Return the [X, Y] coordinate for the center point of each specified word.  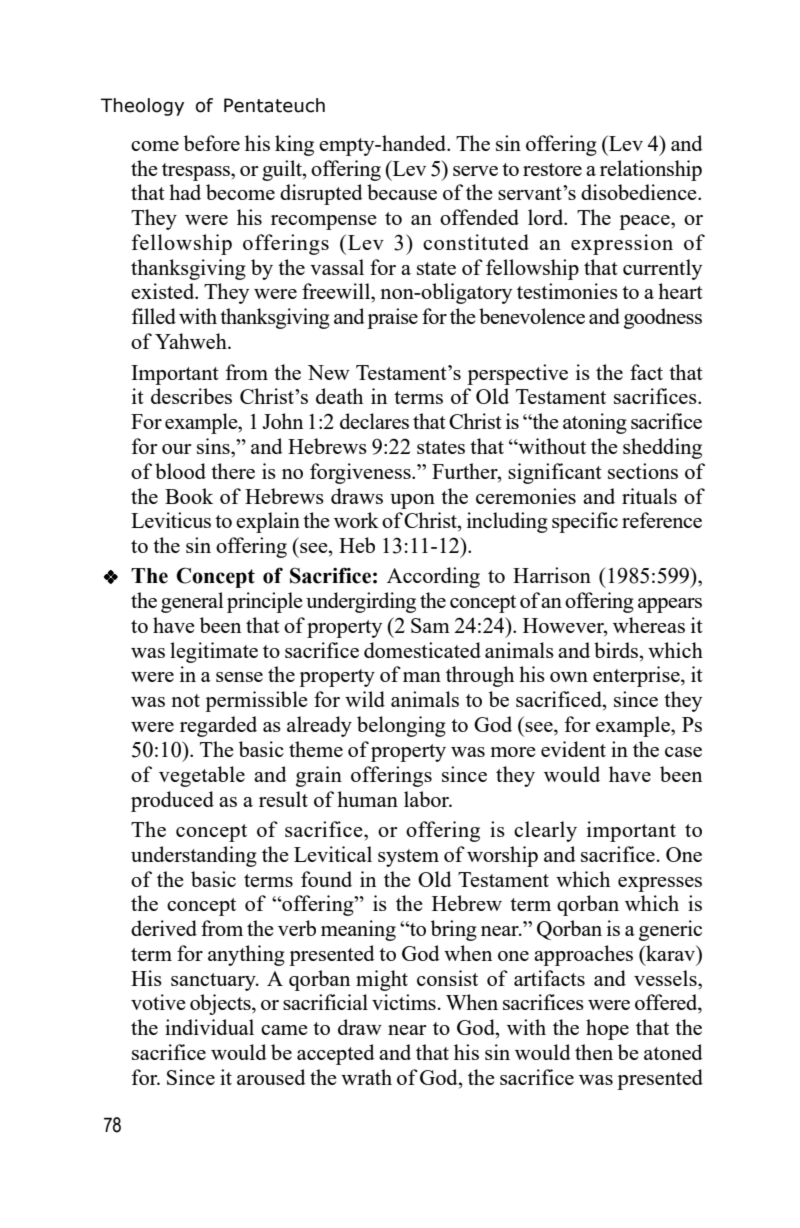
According [433, 577]
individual [209, 1027]
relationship [651, 170]
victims [404, 1002]
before [212, 143]
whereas [649, 625]
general [192, 602]
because [402, 192]
